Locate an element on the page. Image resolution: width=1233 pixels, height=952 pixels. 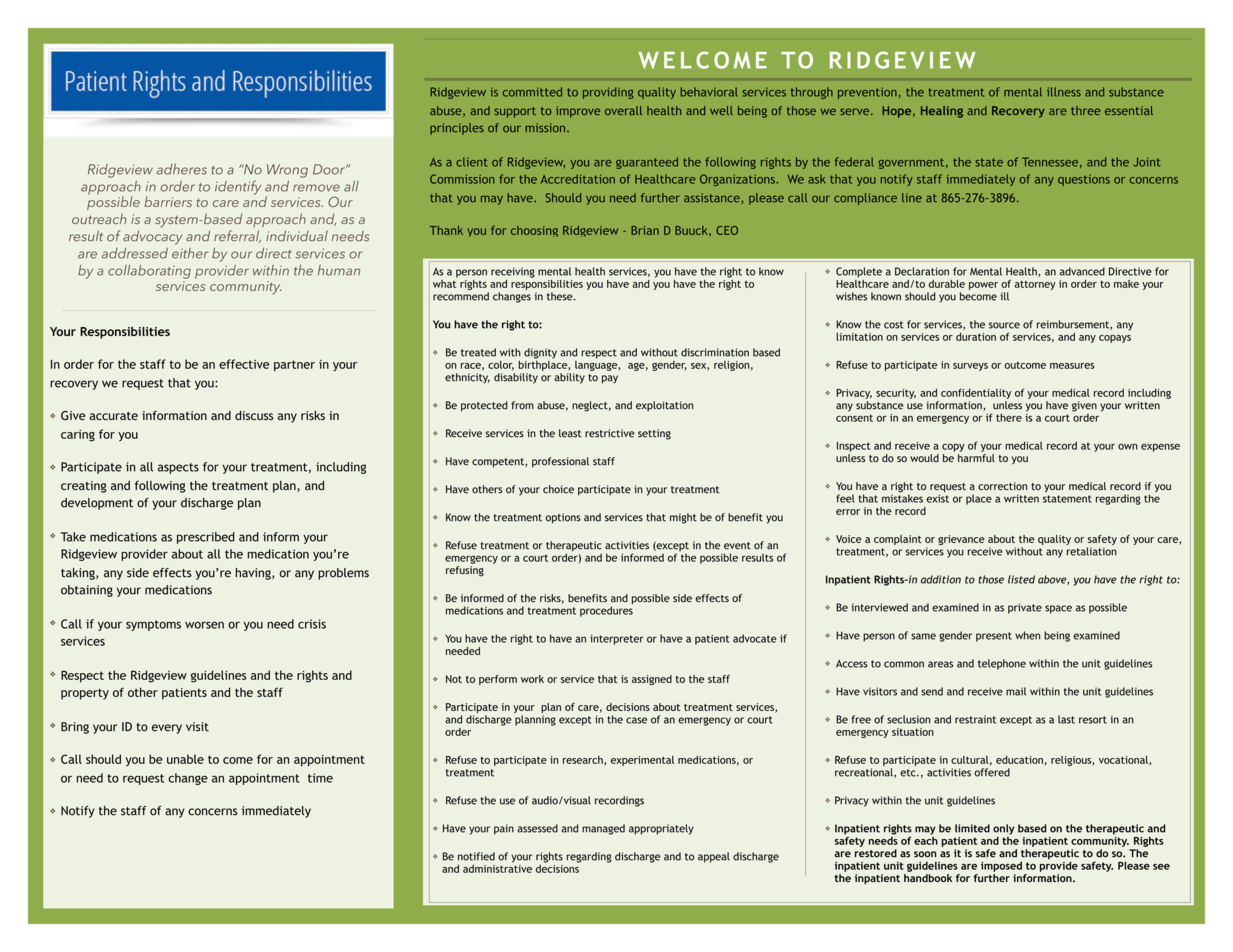
imposed is located at coordinates (1001, 866).
